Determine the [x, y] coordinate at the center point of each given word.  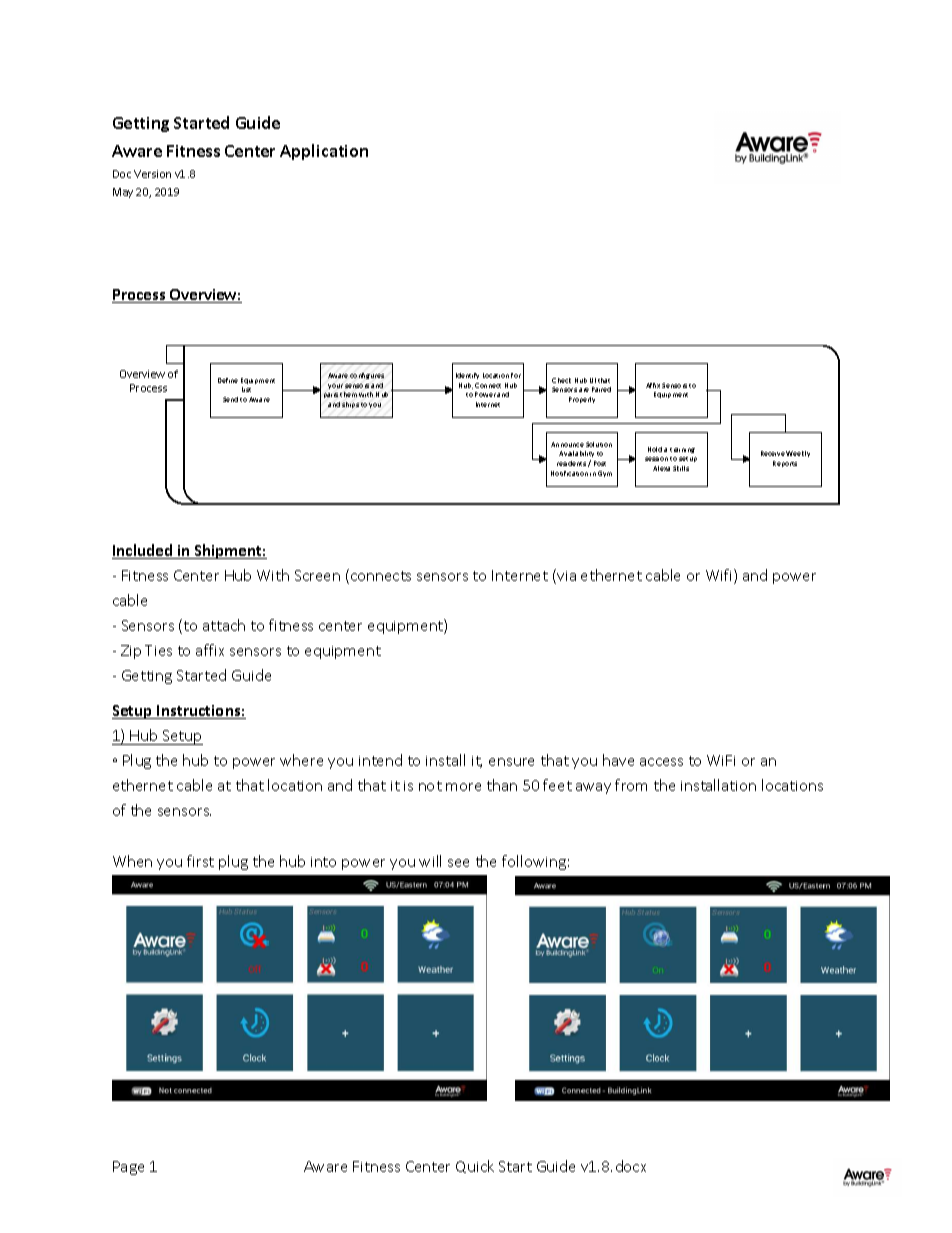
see [458, 863]
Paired [601, 389]
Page [128, 1168]
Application [324, 152]
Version [152, 174]
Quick [475, 1166]
